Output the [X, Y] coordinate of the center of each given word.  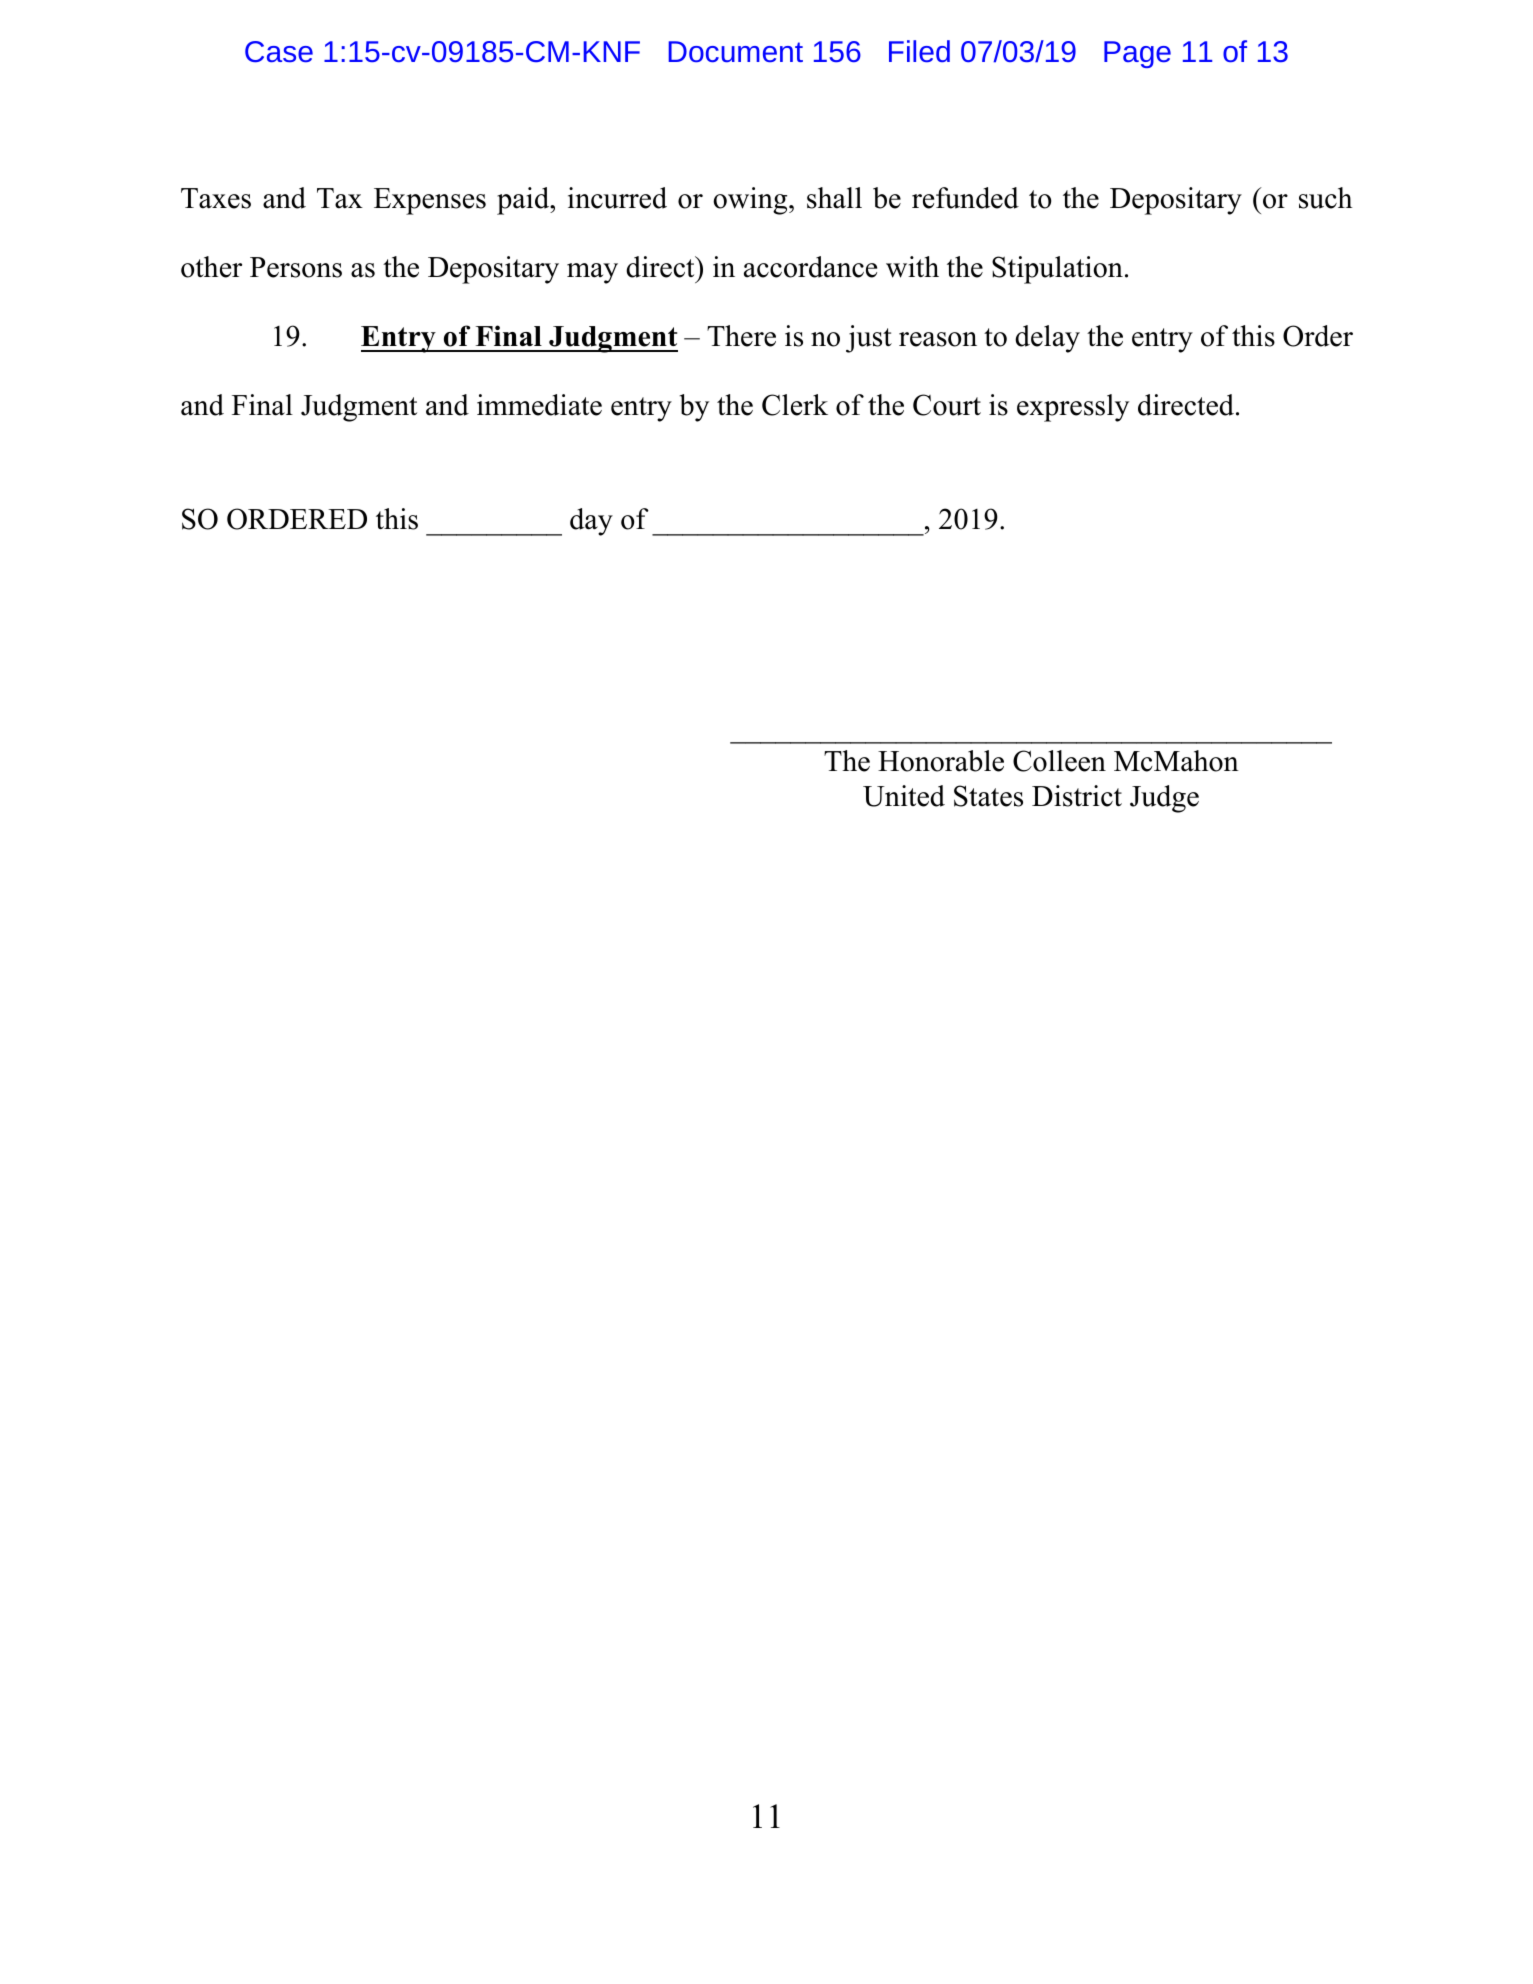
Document [736, 51]
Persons [296, 267]
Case [279, 51]
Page [1137, 54]
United [904, 796]
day [591, 522]
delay [1047, 339]
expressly [1073, 408]
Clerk [795, 405]
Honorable [941, 761]
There [741, 336]
